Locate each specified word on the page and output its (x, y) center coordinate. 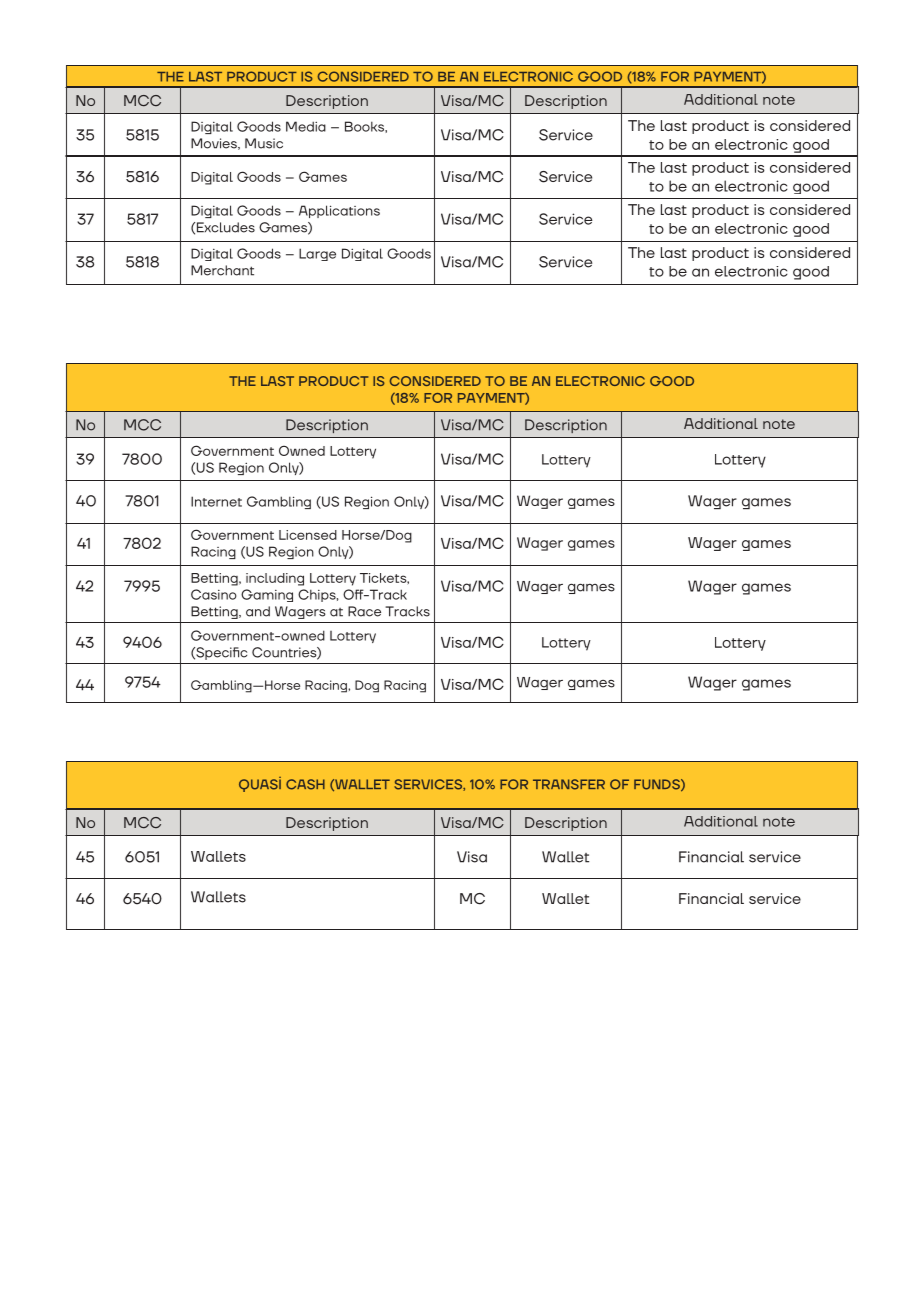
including (275, 579)
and (258, 611)
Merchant (222, 270)
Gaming (267, 595)
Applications (339, 211)
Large (317, 254)
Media (306, 126)
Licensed (308, 535)
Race (364, 611)
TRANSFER (569, 784)
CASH (305, 784)
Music (264, 143)
